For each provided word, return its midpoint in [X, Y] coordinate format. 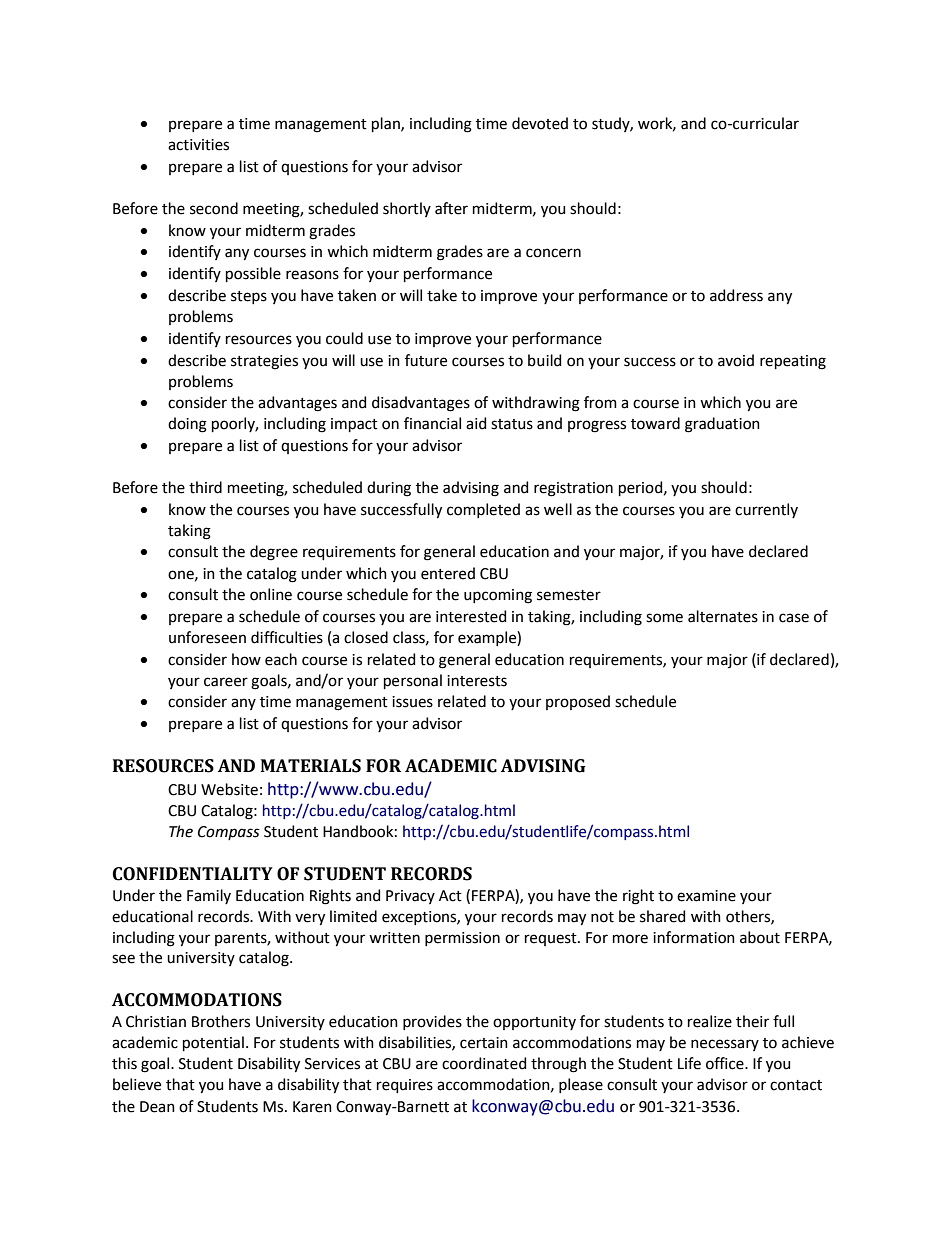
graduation [722, 425]
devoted [540, 123]
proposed [578, 702]
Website [229, 789]
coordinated [484, 1063]
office [726, 1063]
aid [476, 423]
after [451, 208]
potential [213, 1043]
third [205, 487]
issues [412, 702]
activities [198, 145]
